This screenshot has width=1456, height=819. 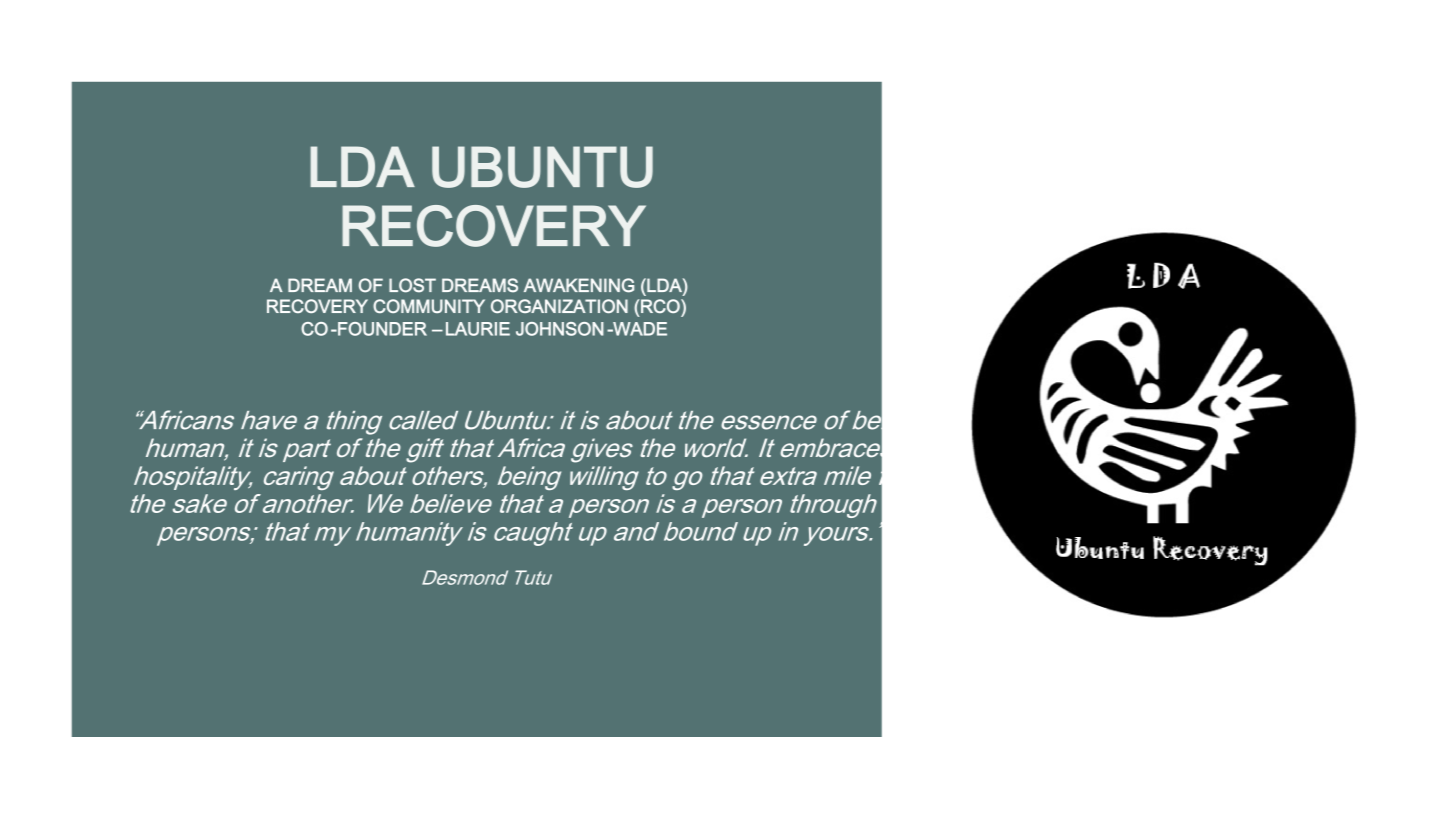 What do you see at coordinates (429, 306) in the screenshot?
I see `COMMUNITY` at bounding box center [429, 306].
